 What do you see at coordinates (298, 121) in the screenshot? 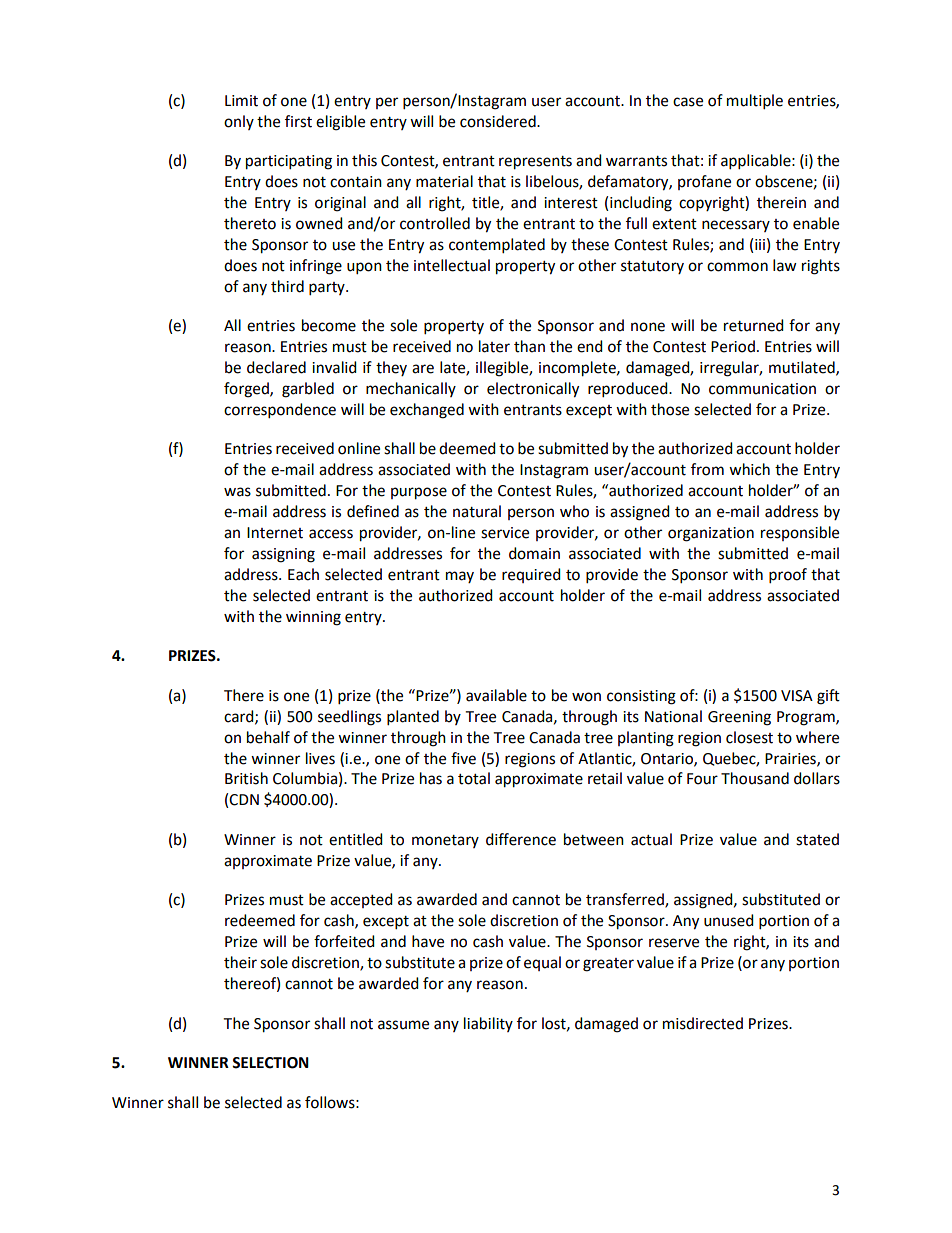
I see `first` at bounding box center [298, 121].
